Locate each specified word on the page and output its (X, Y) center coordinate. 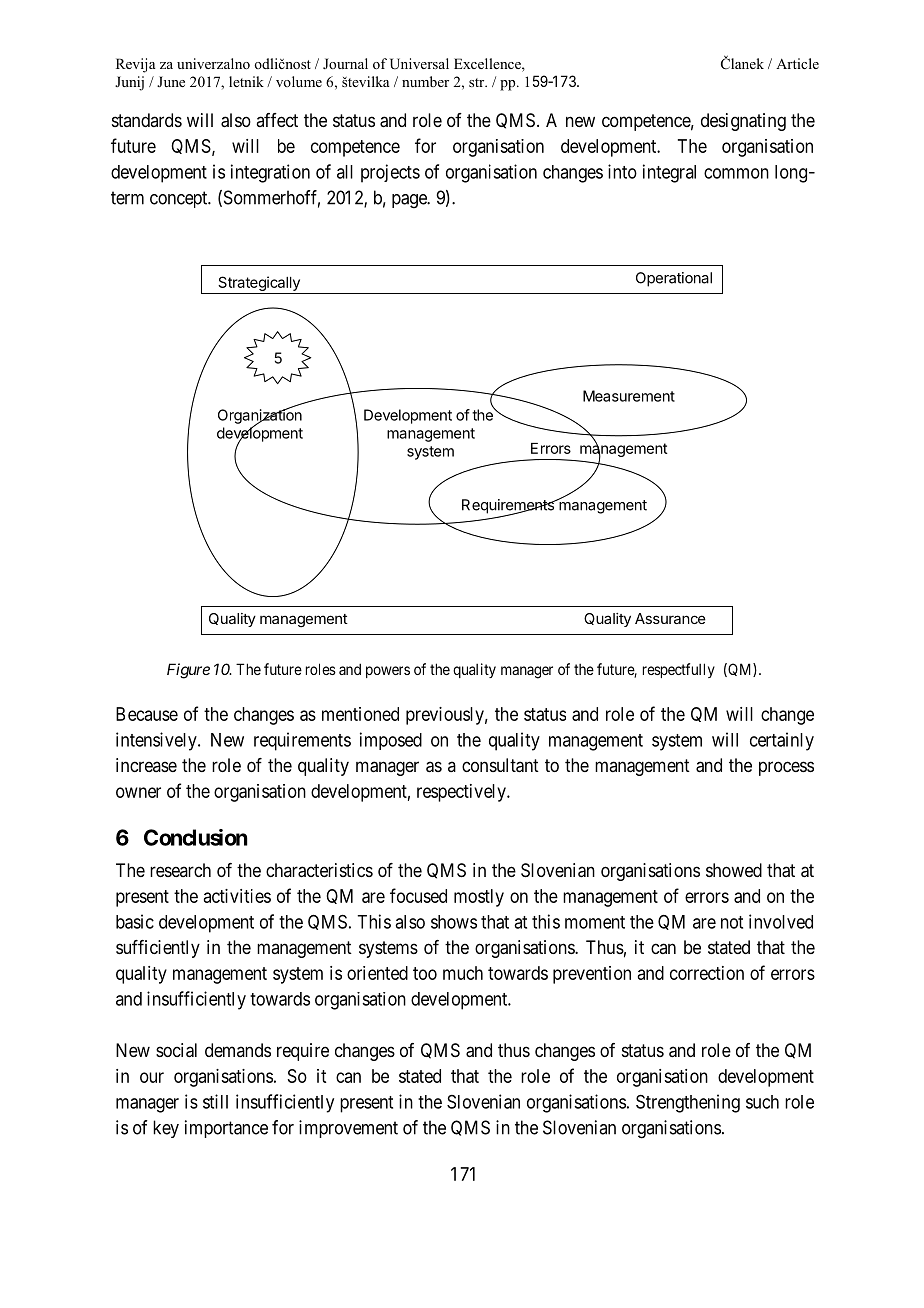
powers (388, 672)
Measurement (629, 396)
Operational (674, 279)
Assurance (670, 618)
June (171, 81)
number (425, 81)
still (215, 1101)
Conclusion (196, 837)
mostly (479, 898)
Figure (188, 671)
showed (734, 870)
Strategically (259, 285)
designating (743, 122)
